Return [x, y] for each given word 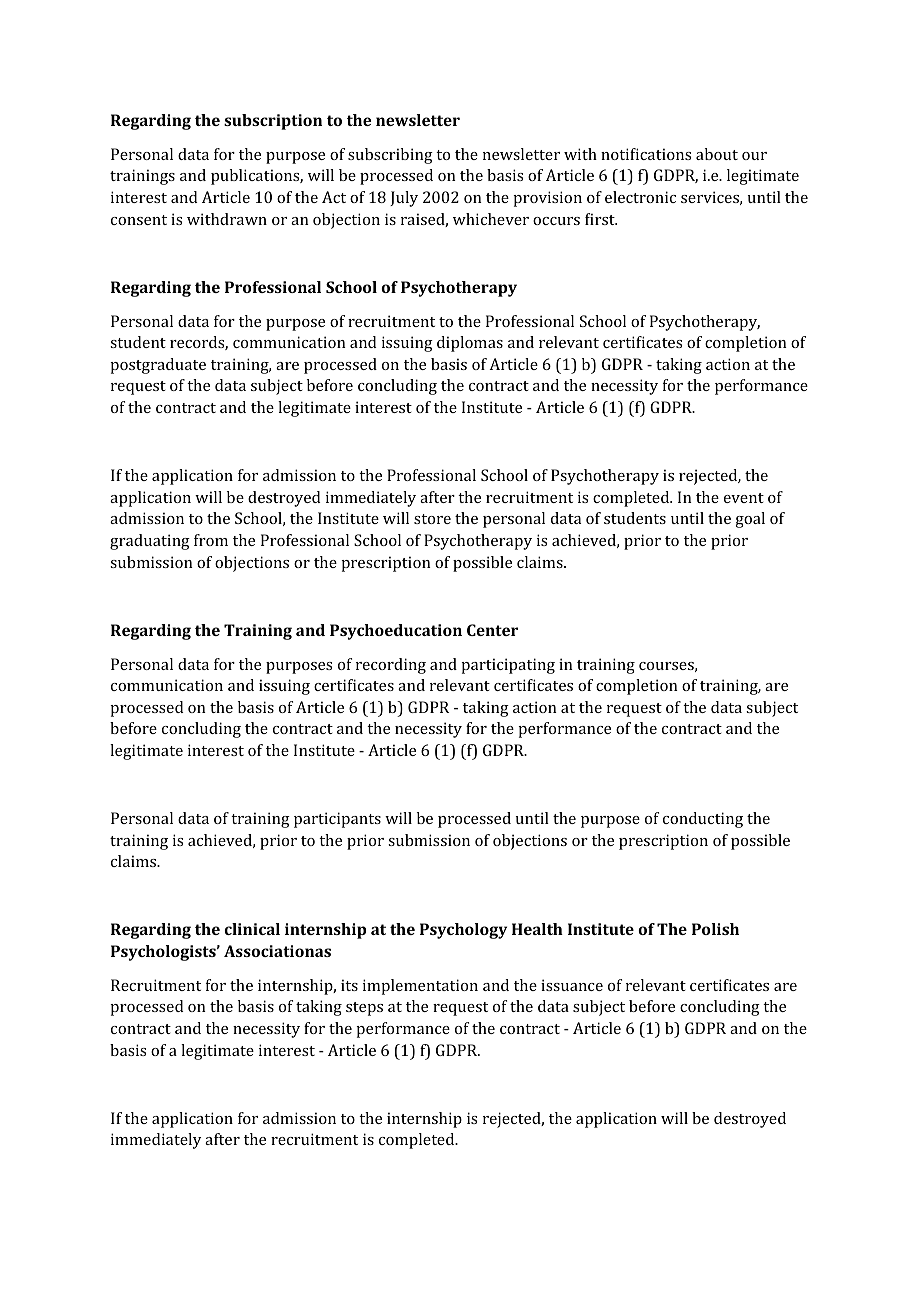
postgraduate [158, 366]
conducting [703, 820]
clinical [252, 929]
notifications [646, 154]
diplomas [470, 344]
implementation [420, 987]
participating [508, 666]
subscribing [390, 156]
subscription [273, 122]
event [744, 498]
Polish [715, 929]
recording [391, 666]
